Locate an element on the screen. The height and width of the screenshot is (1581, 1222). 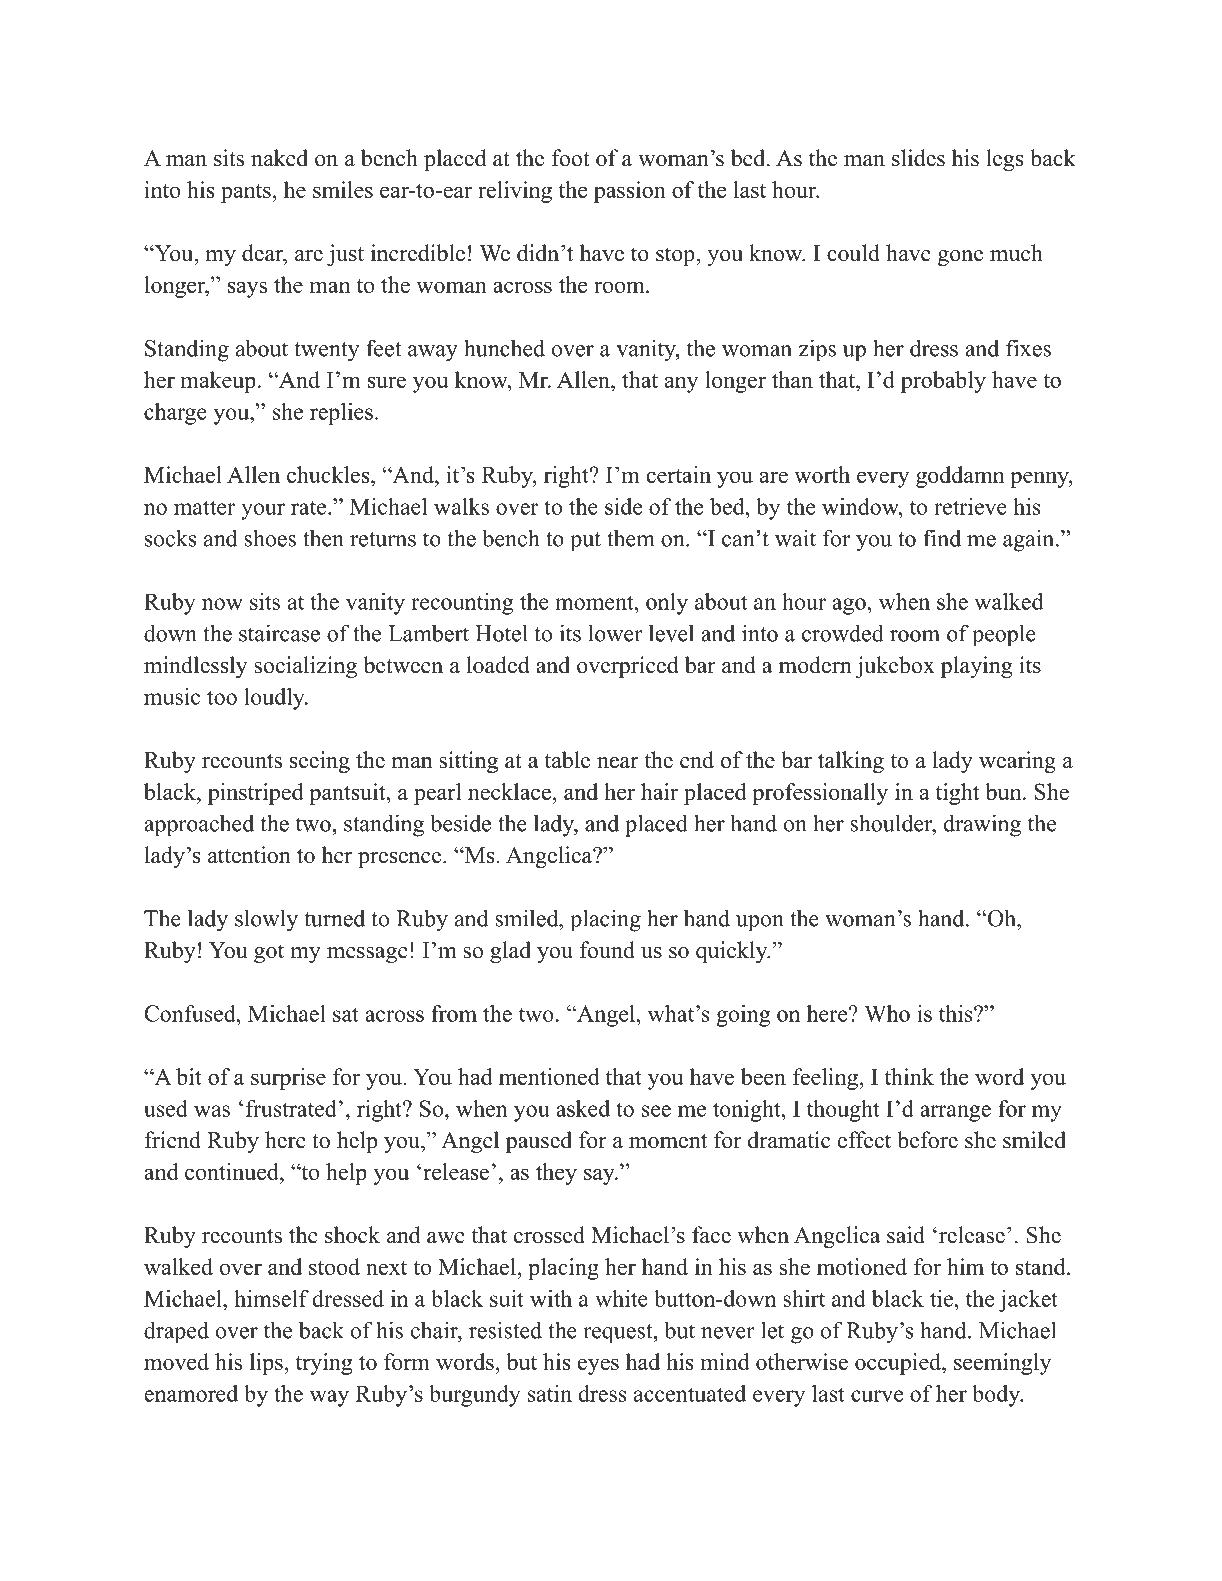
got is located at coordinates (269, 953).
